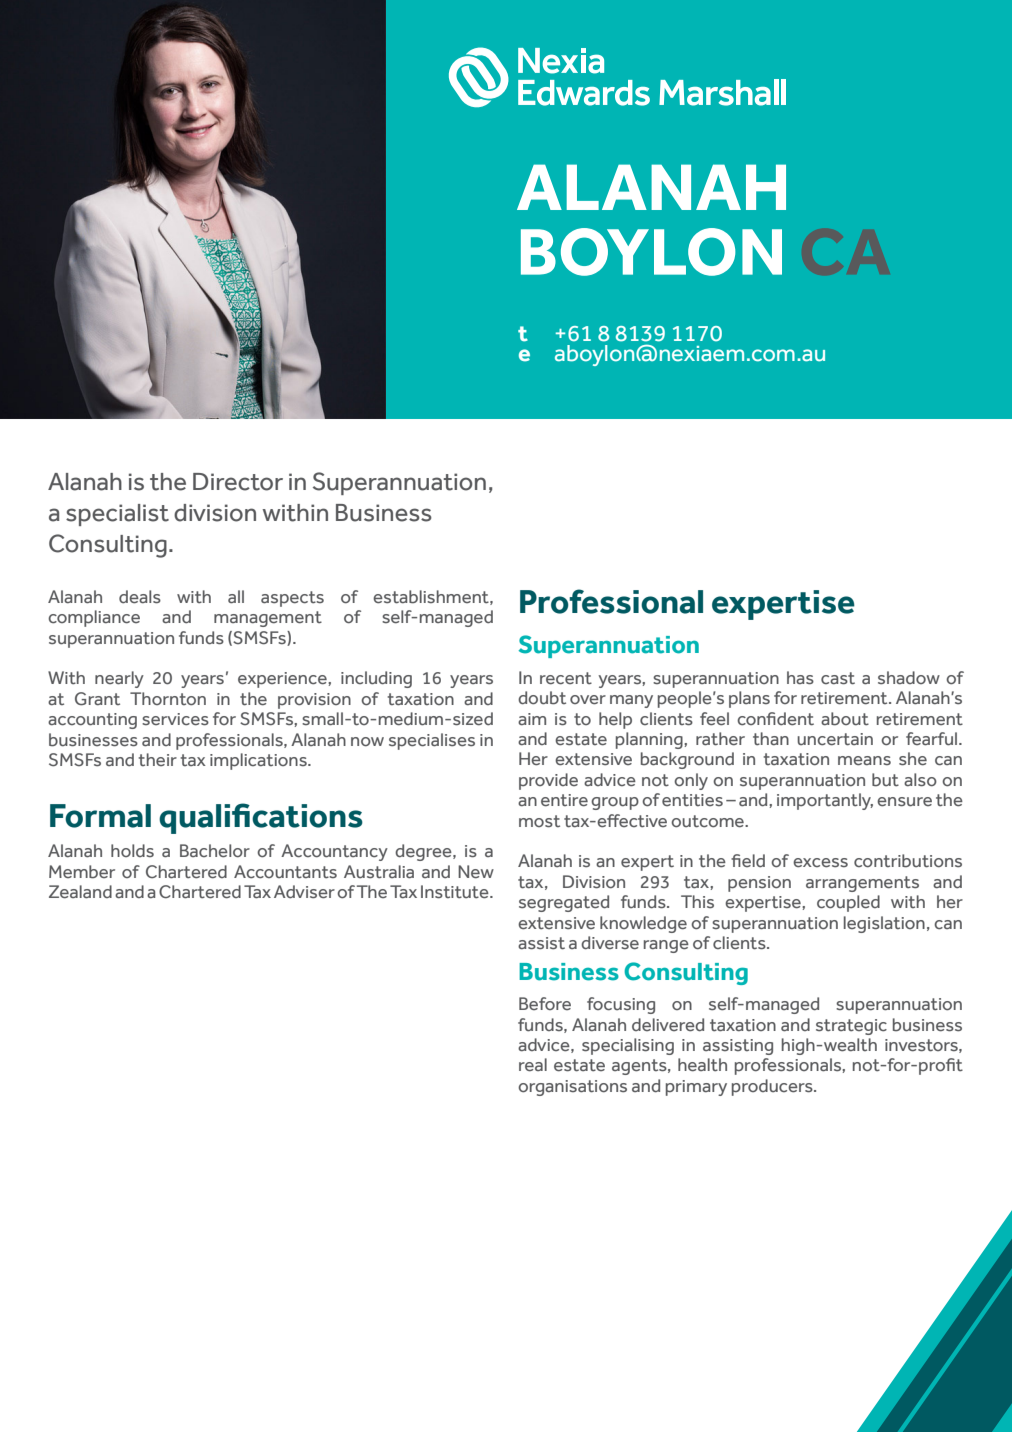 The image size is (1012, 1432). What do you see at coordinates (215, 851) in the screenshot?
I see `Bachelor` at bounding box center [215, 851].
